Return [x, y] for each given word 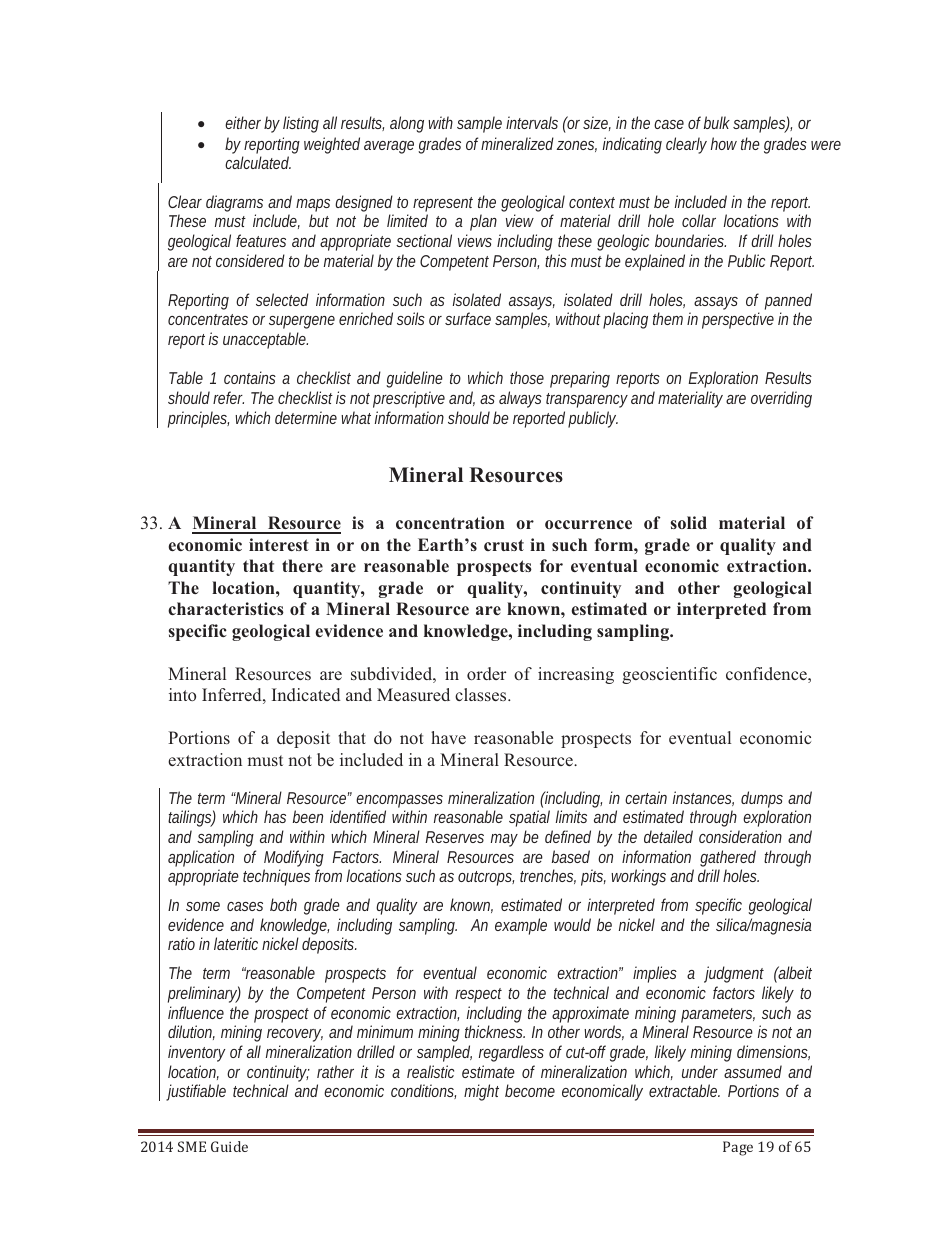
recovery [295, 1035]
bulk [717, 122]
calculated [258, 162]
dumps [762, 799]
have [448, 737]
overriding [781, 399]
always [520, 399]
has [275, 816]
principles [198, 419]
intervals [532, 122]
